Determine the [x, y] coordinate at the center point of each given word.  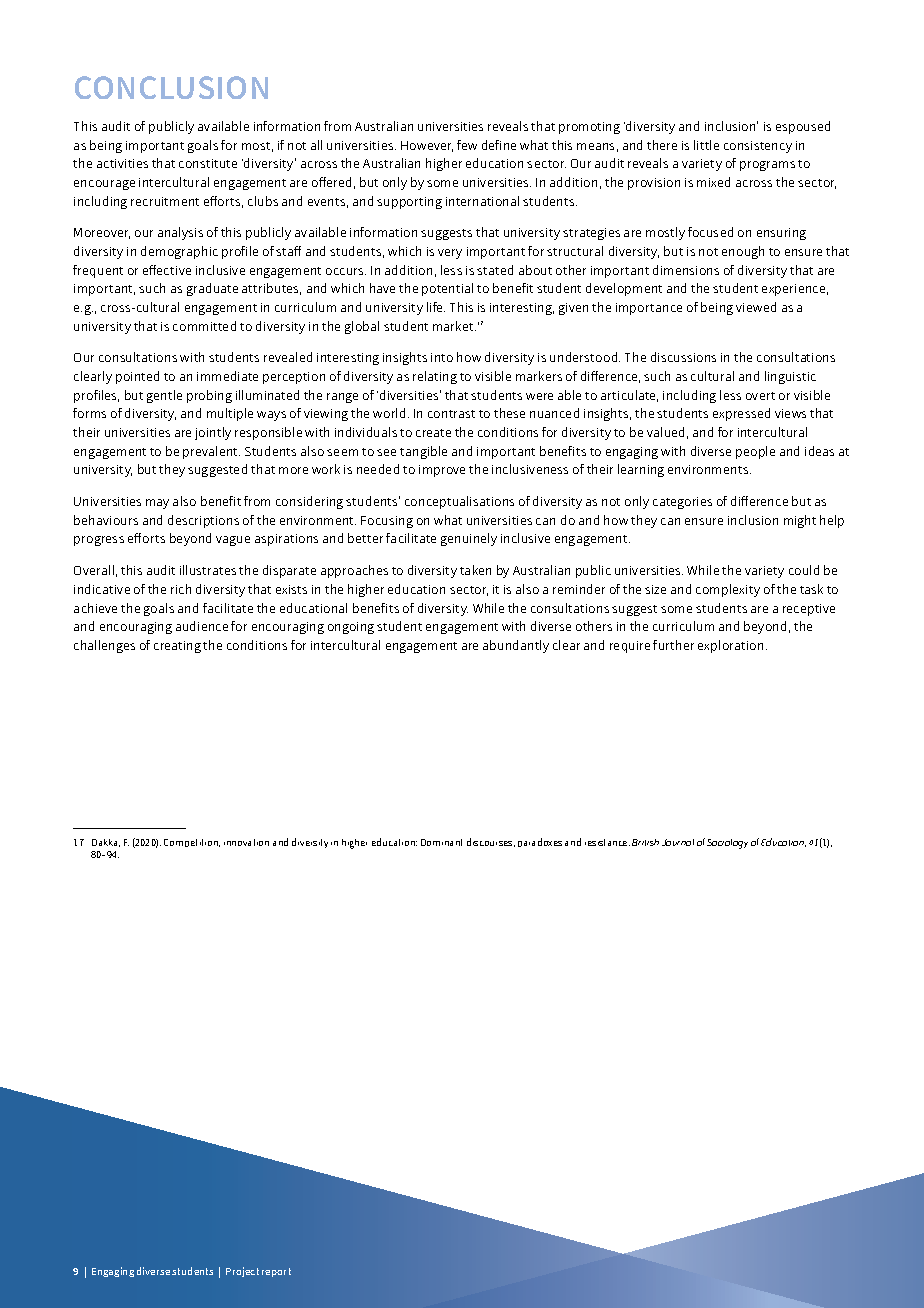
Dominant [441, 842]
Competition [192, 843]
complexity [728, 590]
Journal [678, 842]
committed [204, 326]
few [467, 145]
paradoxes [540, 842]
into [442, 357]
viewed [756, 307]
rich [181, 589]
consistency [758, 147]
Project [242, 1272]
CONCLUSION [171, 87]
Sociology [727, 844]
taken [475, 570]
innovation [246, 842]
